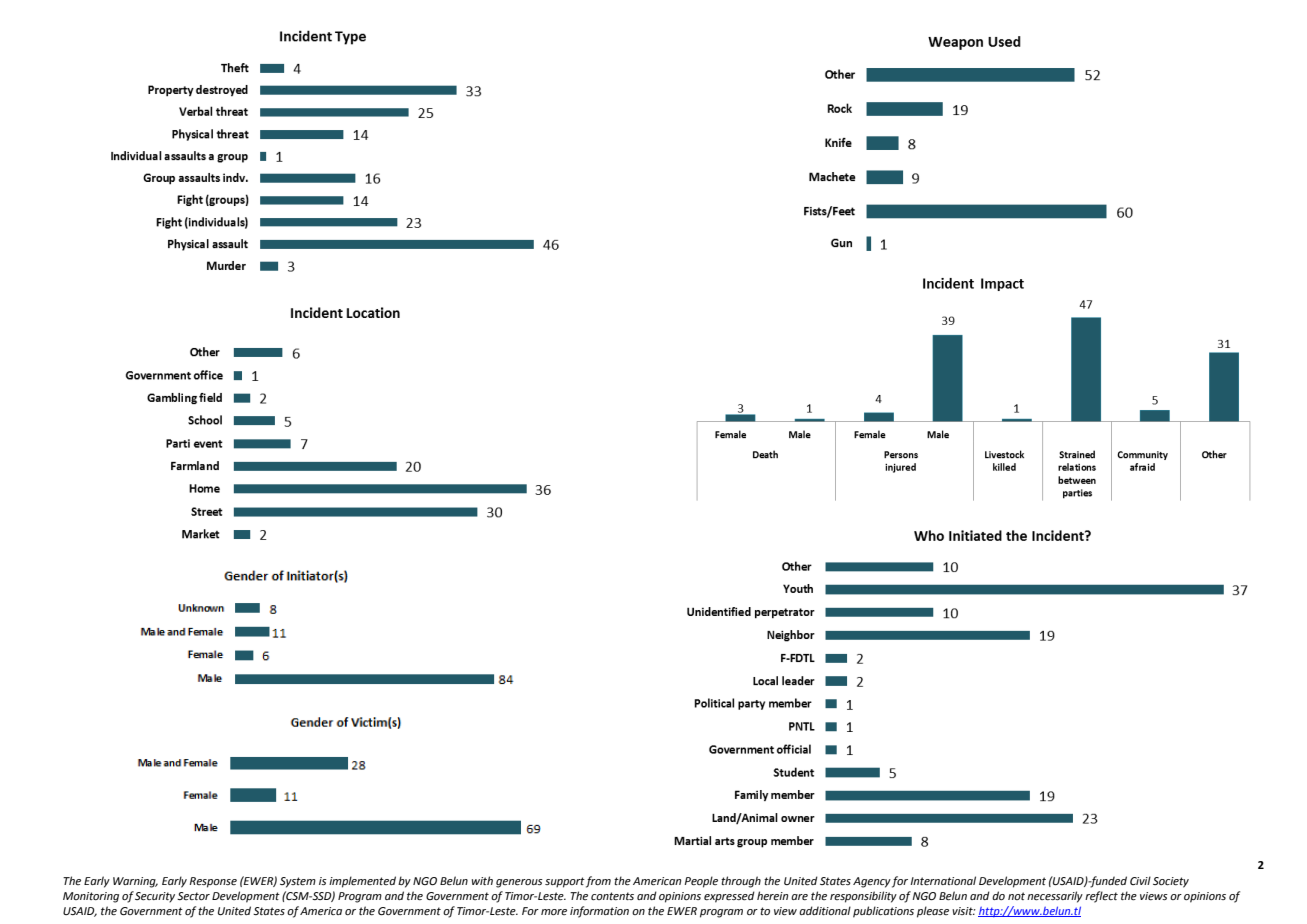  Describe the element at coordinates (213, 882) in the image. I see `Response` at that location.
